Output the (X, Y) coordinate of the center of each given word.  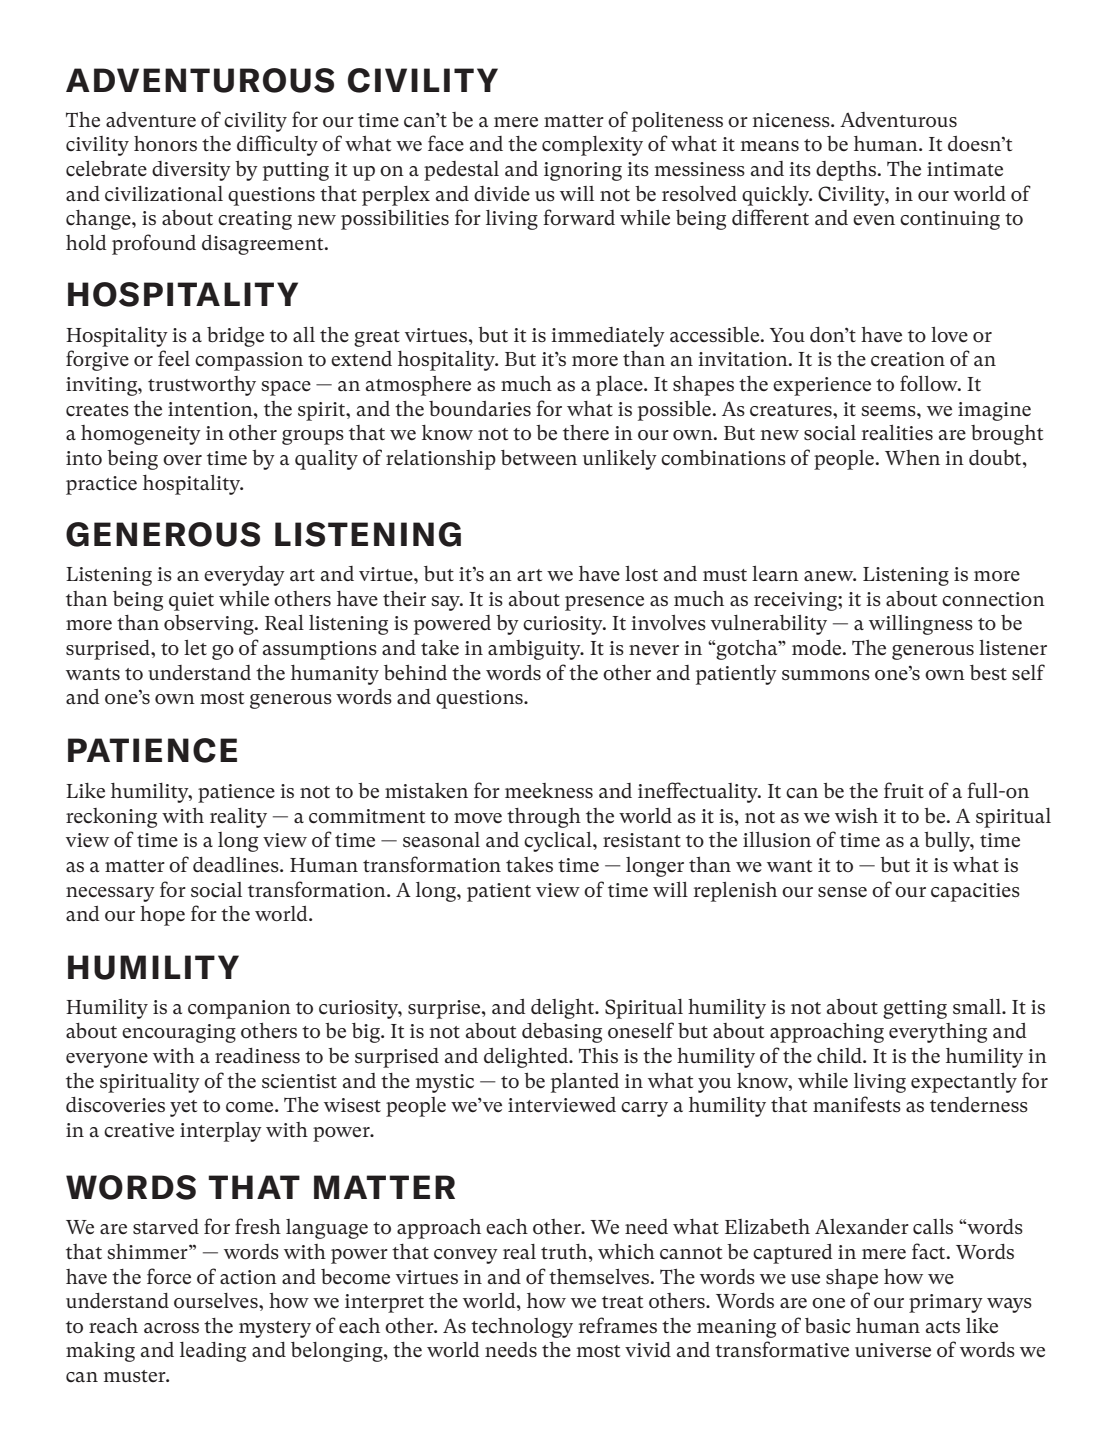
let (195, 647)
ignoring (583, 171)
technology (522, 1328)
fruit (904, 790)
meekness (549, 791)
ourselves (217, 1301)
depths (847, 171)
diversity (191, 171)
